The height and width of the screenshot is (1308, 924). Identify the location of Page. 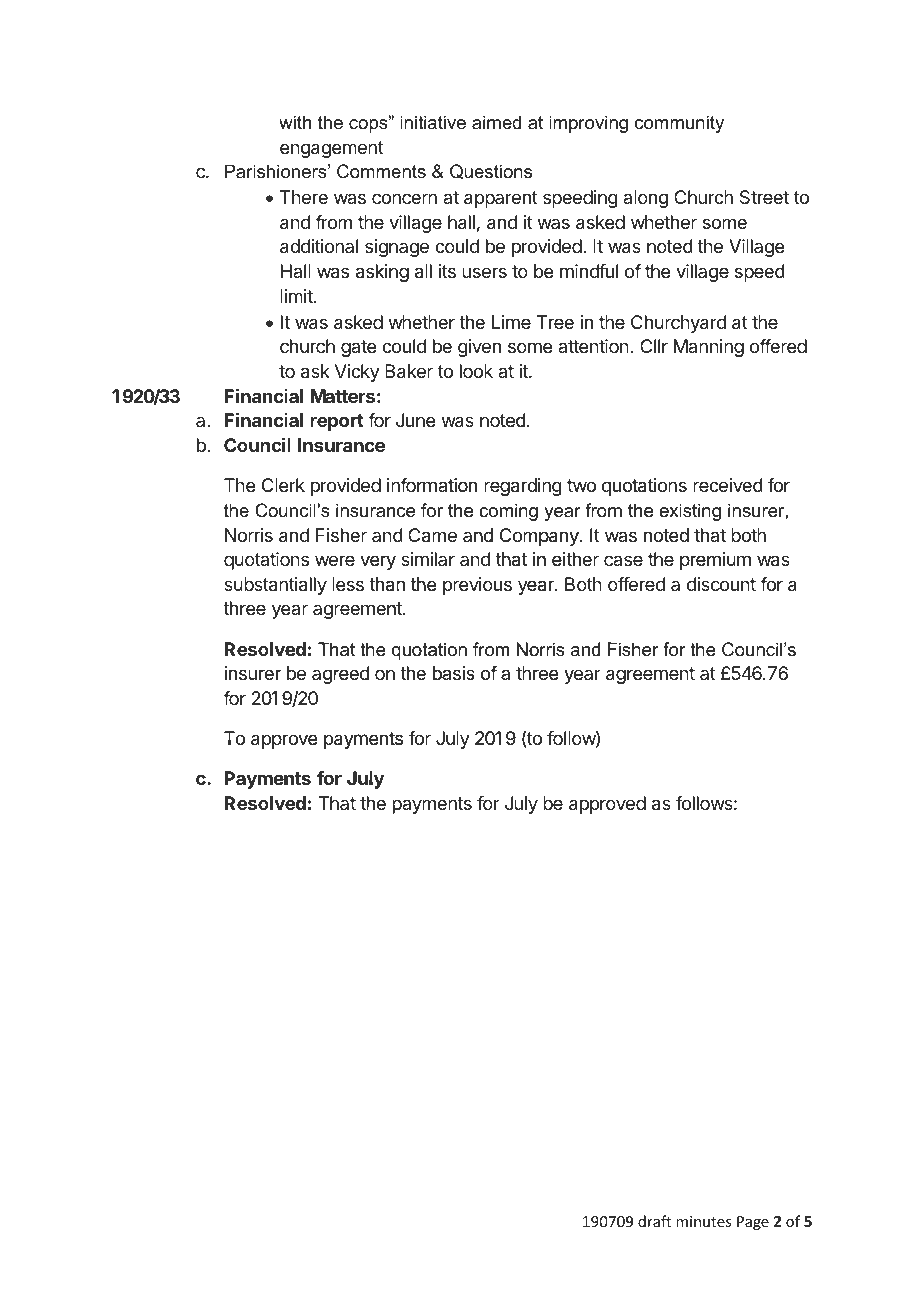
(753, 1223).
